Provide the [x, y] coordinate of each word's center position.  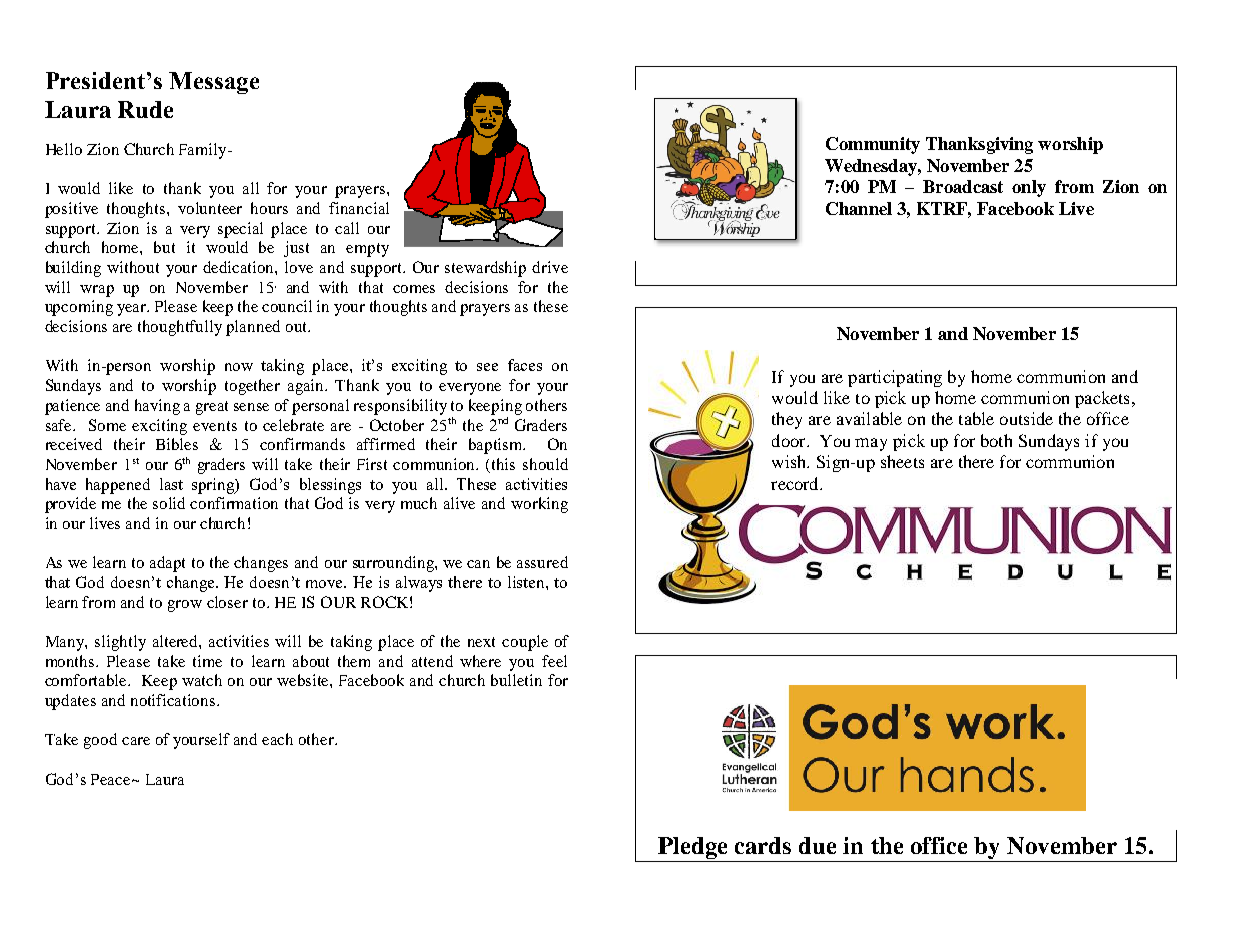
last [171, 484]
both [996, 440]
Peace [112, 779]
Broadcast [963, 186]
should [545, 464]
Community [873, 145]
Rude [145, 109]
